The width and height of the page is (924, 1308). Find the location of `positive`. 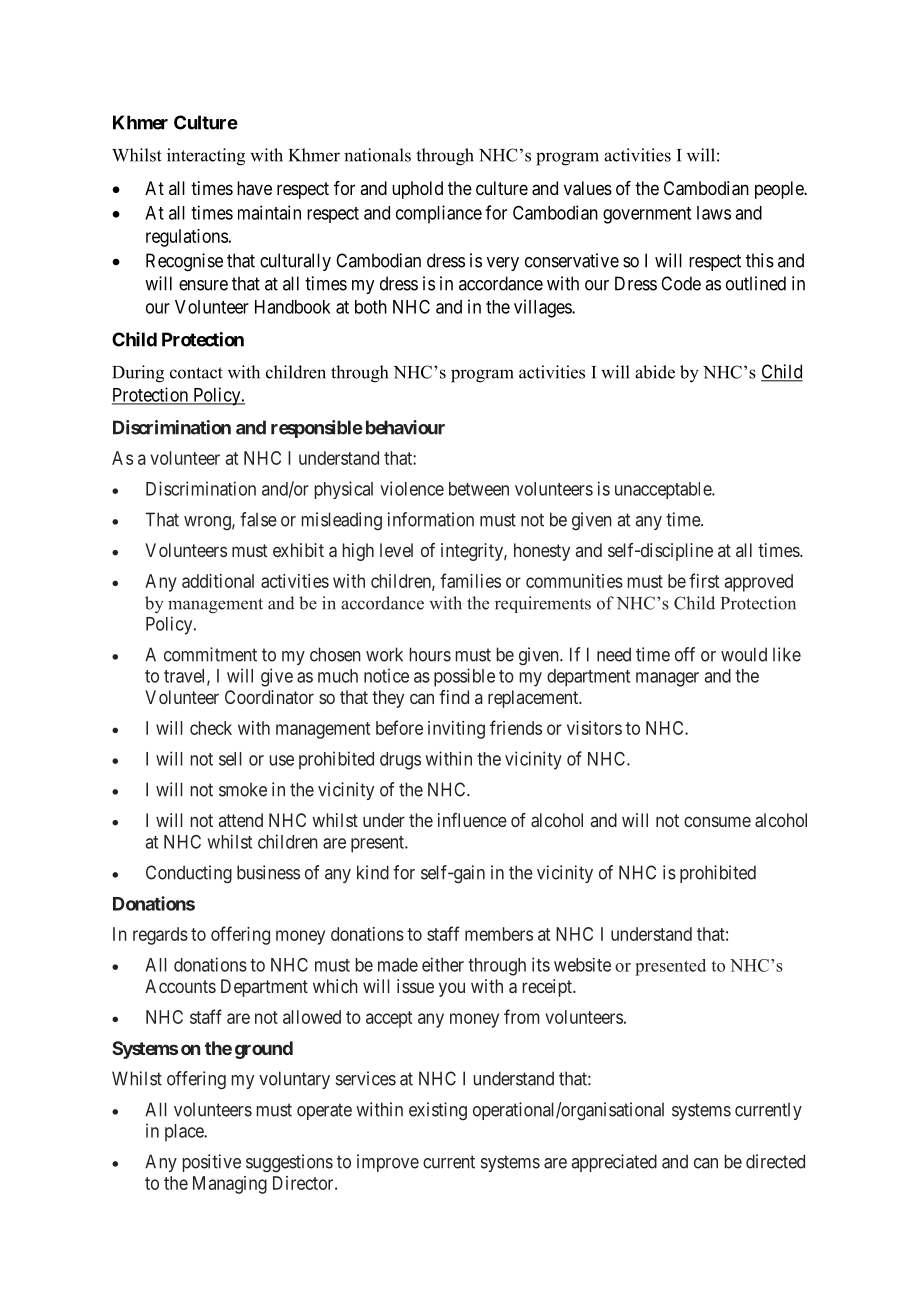

positive is located at coordinates (212, 1163).
